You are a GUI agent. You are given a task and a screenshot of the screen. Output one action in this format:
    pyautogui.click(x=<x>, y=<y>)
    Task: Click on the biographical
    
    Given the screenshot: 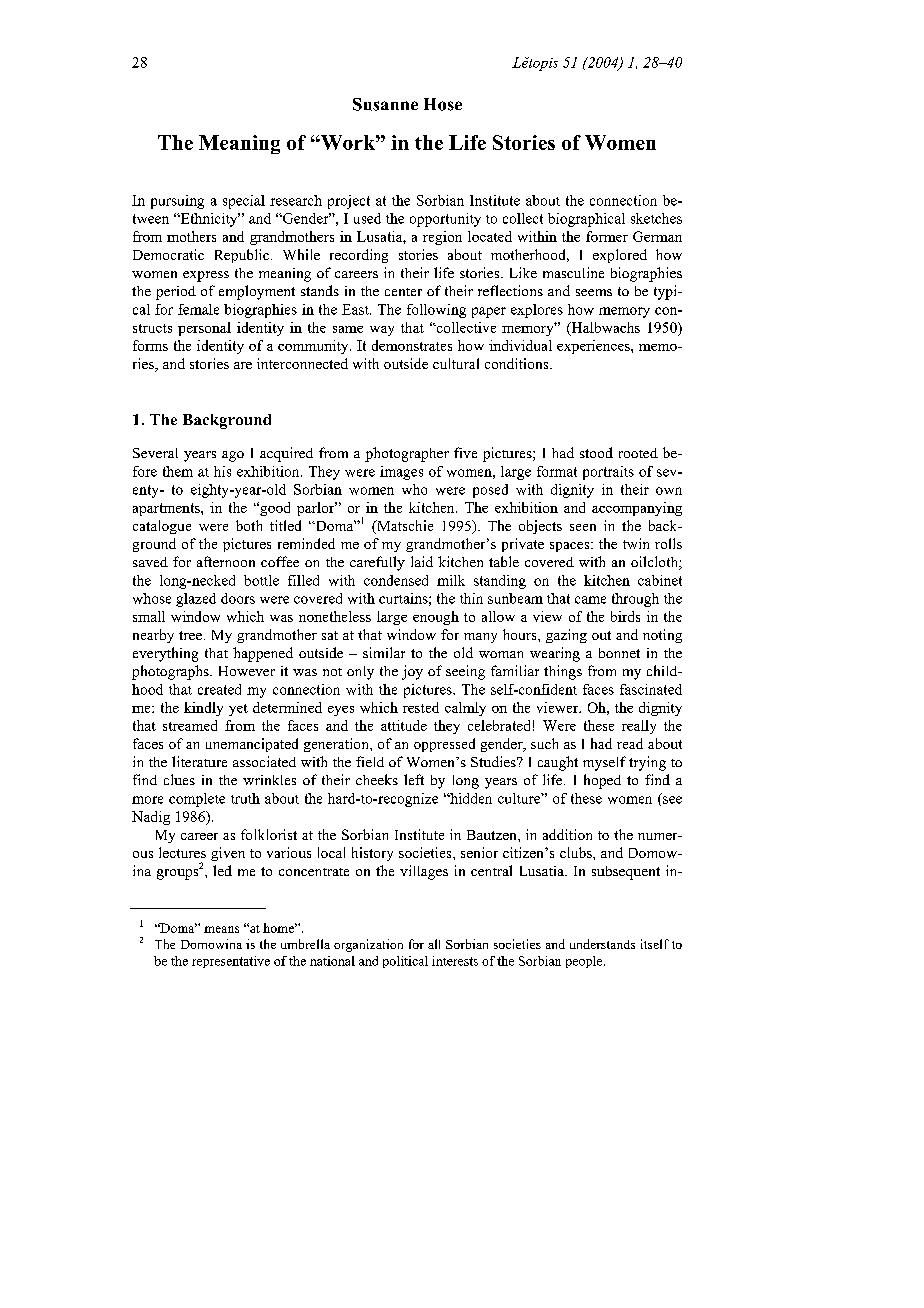 What is the action you would take?
    pyautogui.click(x=586, y=220)
